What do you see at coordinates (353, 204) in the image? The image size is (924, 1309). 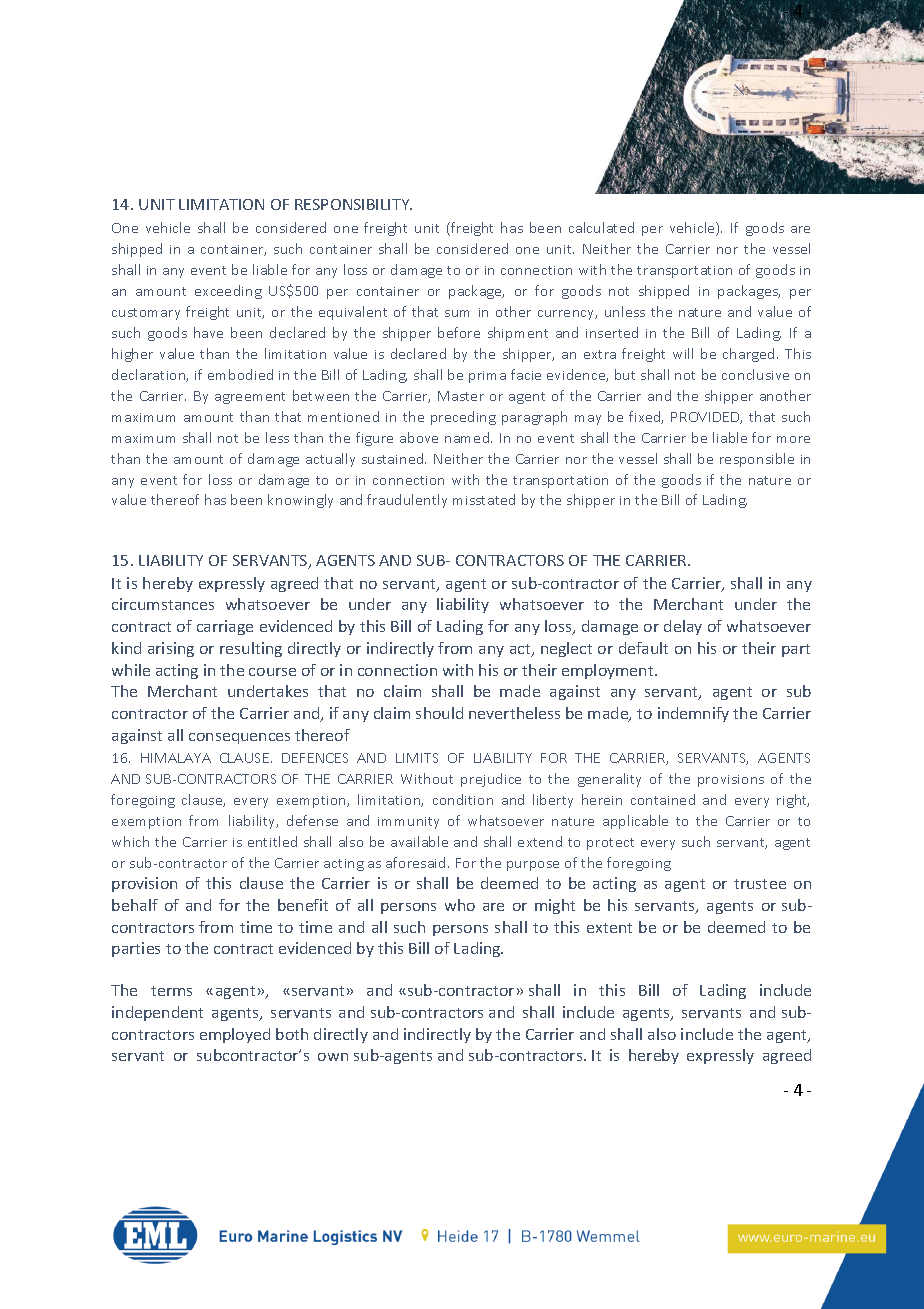 I see `RESPONSIBILITY` at bounding box center [353, 204].
